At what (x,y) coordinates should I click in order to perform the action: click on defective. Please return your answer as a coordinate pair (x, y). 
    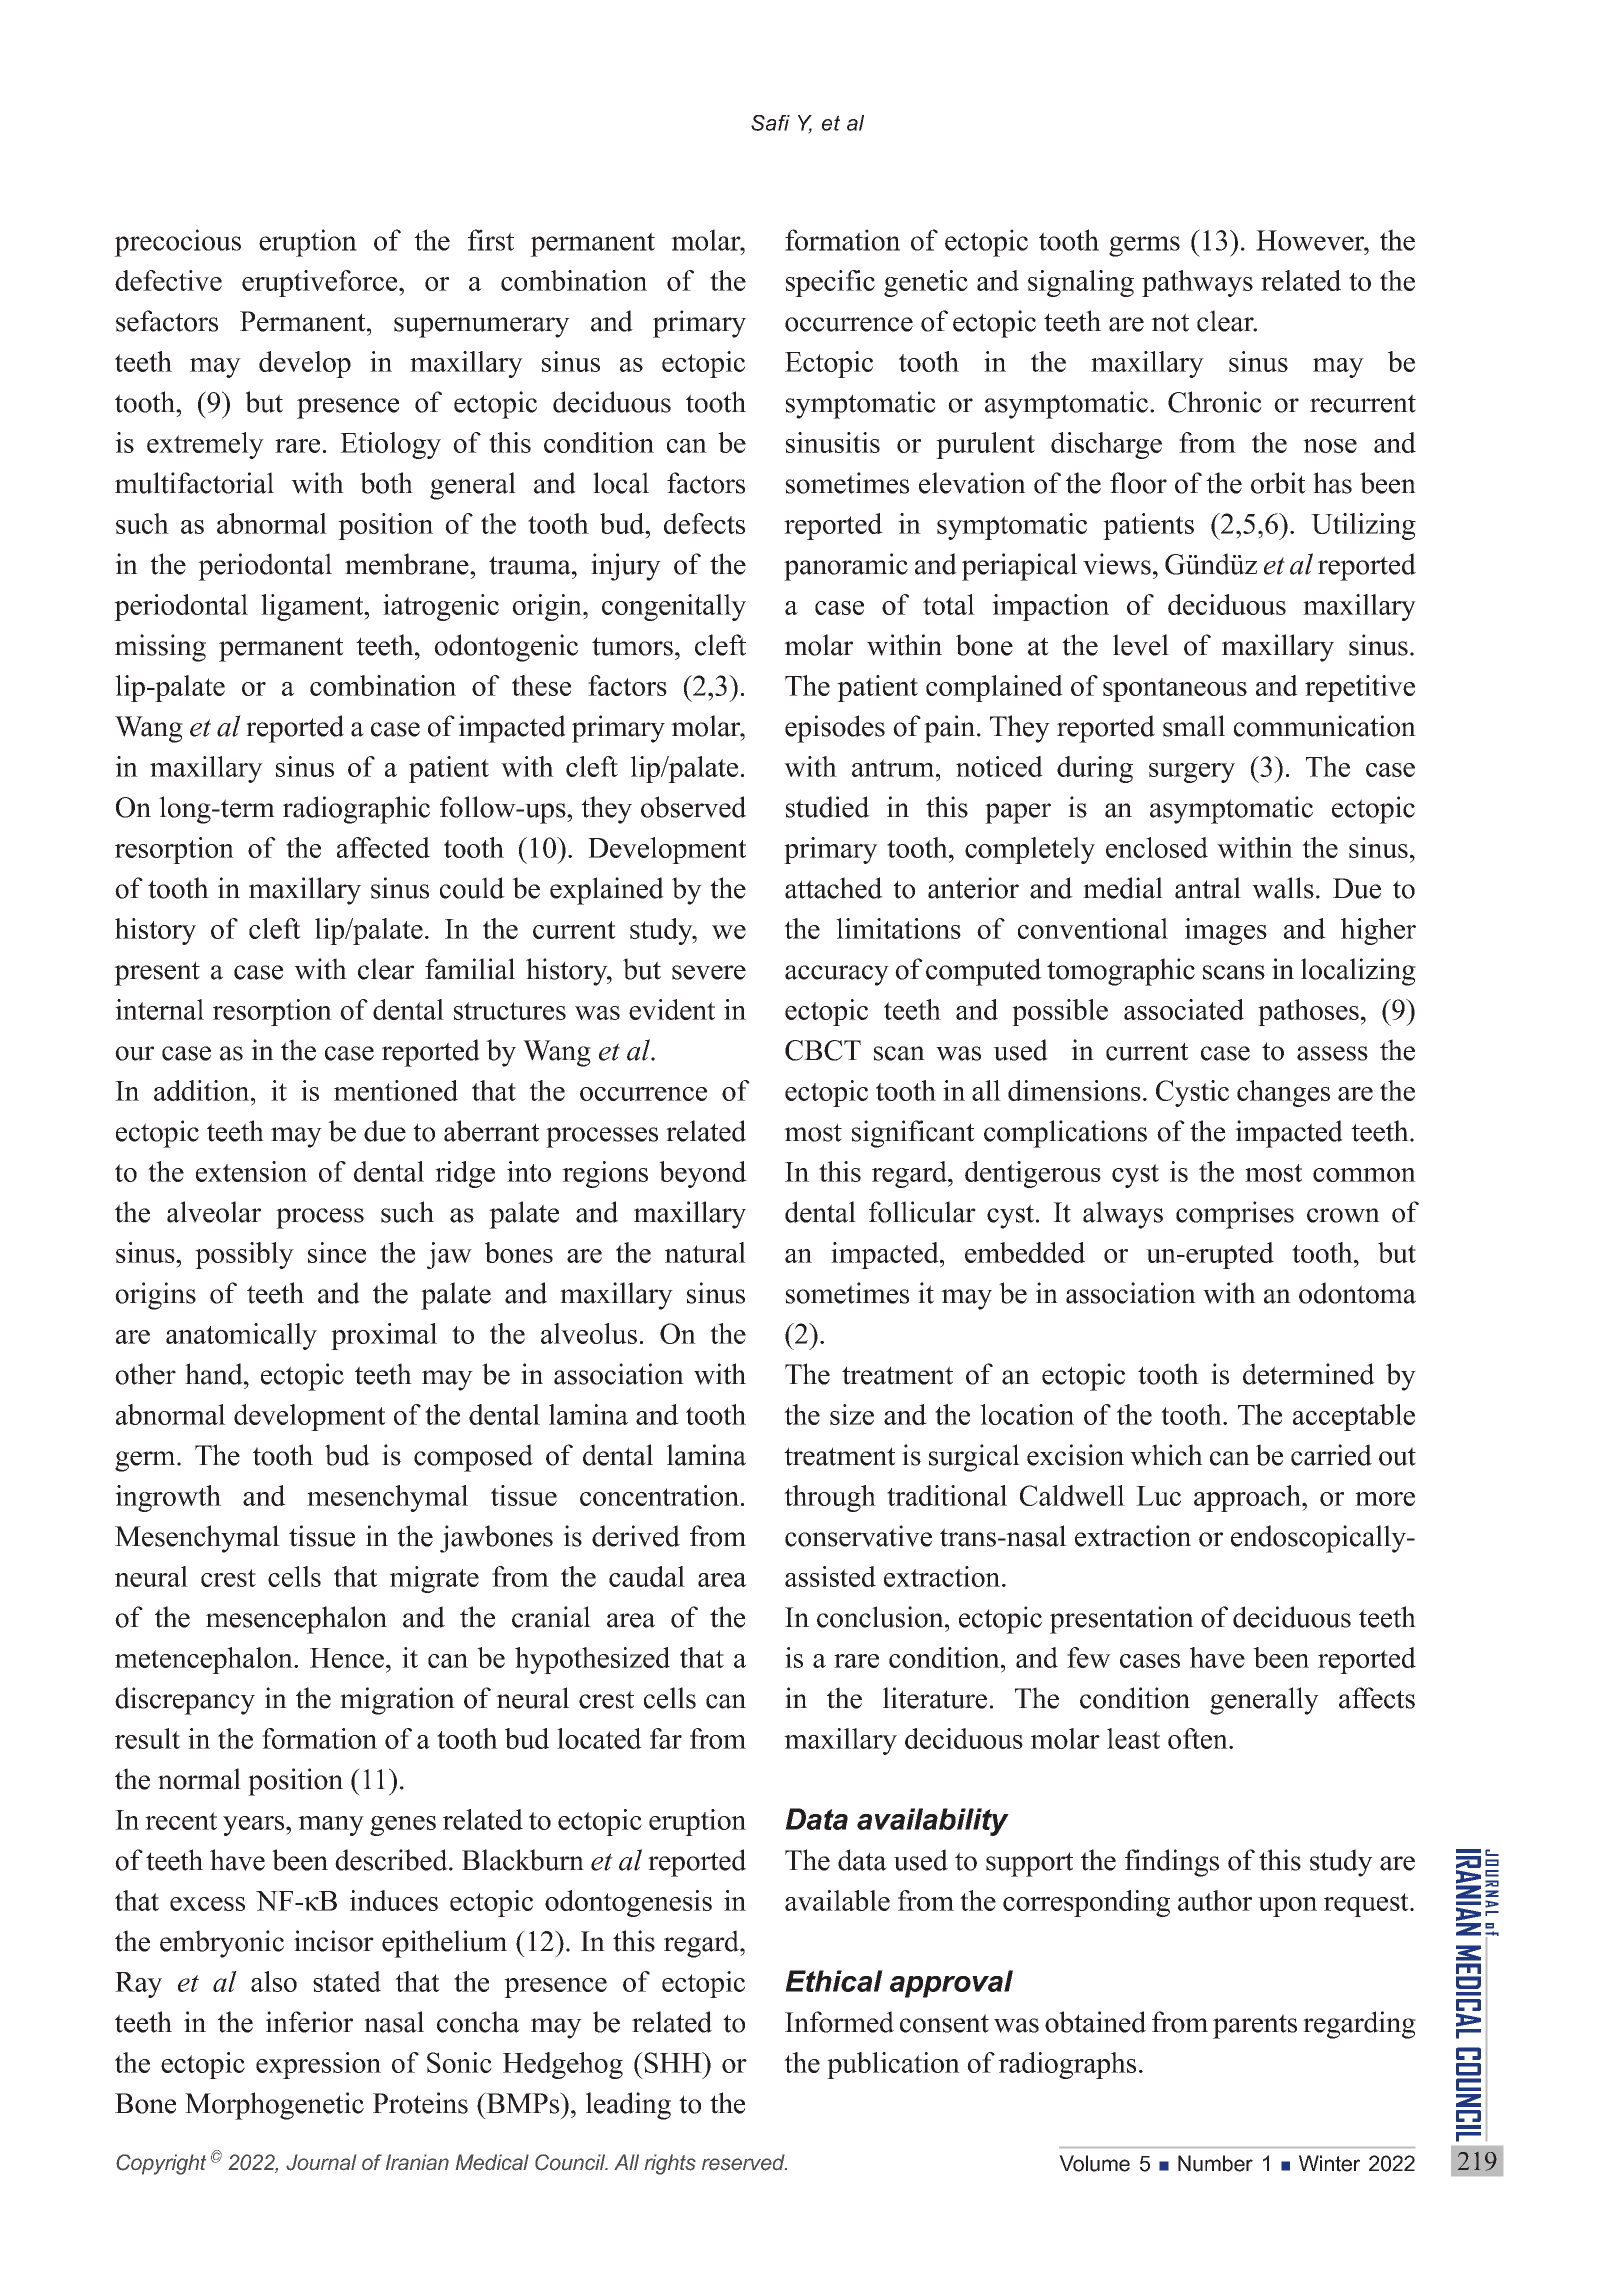
    Looking at the image, I should click on (168, 280).
